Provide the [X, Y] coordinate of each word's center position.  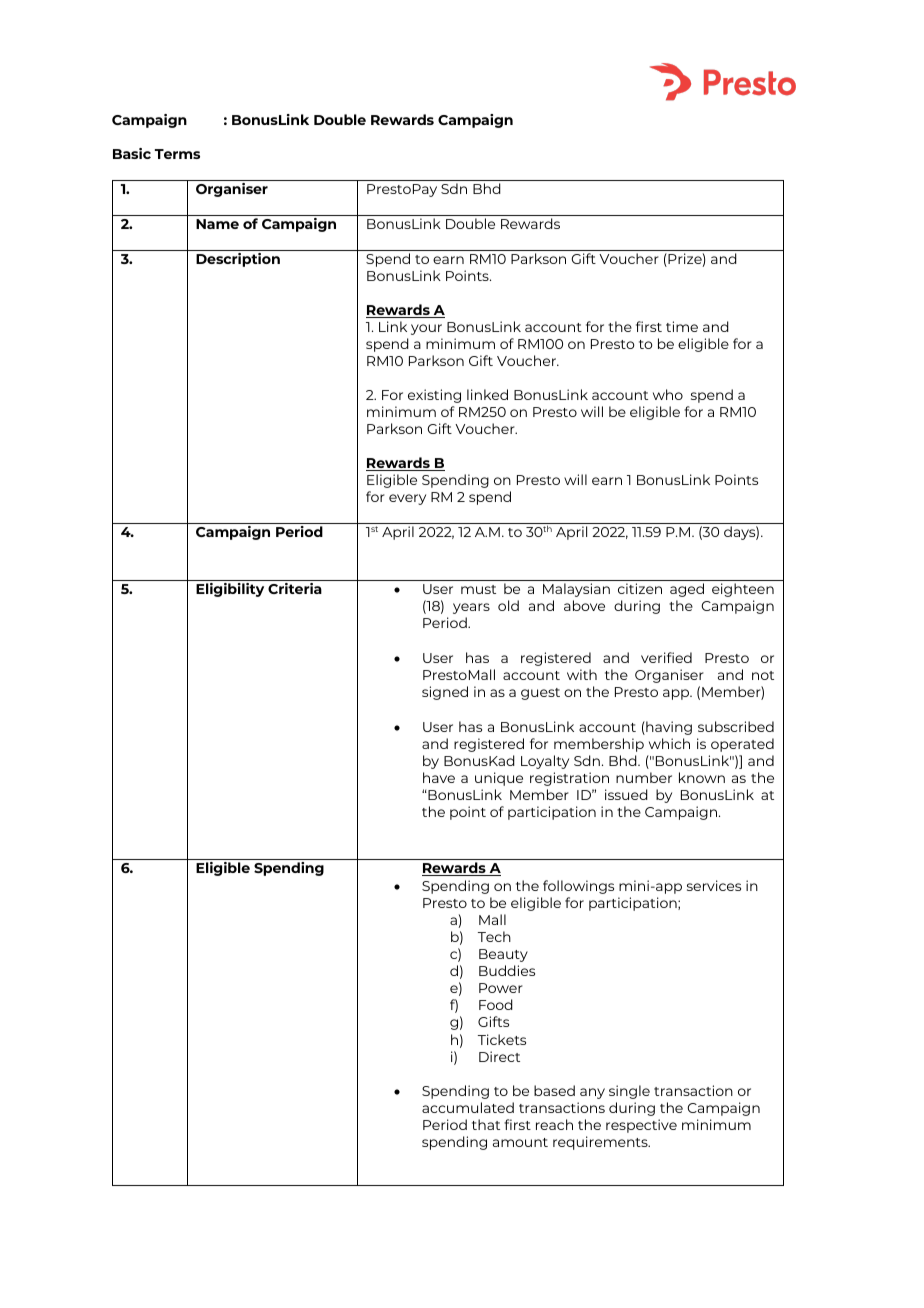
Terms [177, 154]
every [407, 499]
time [682, 326]
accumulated [468, 1107]
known [702, 777]
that [486, 1124]
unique [499, 779]
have [439, 777]
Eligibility [230, 590]
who [668, 394]
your [426, 329]
